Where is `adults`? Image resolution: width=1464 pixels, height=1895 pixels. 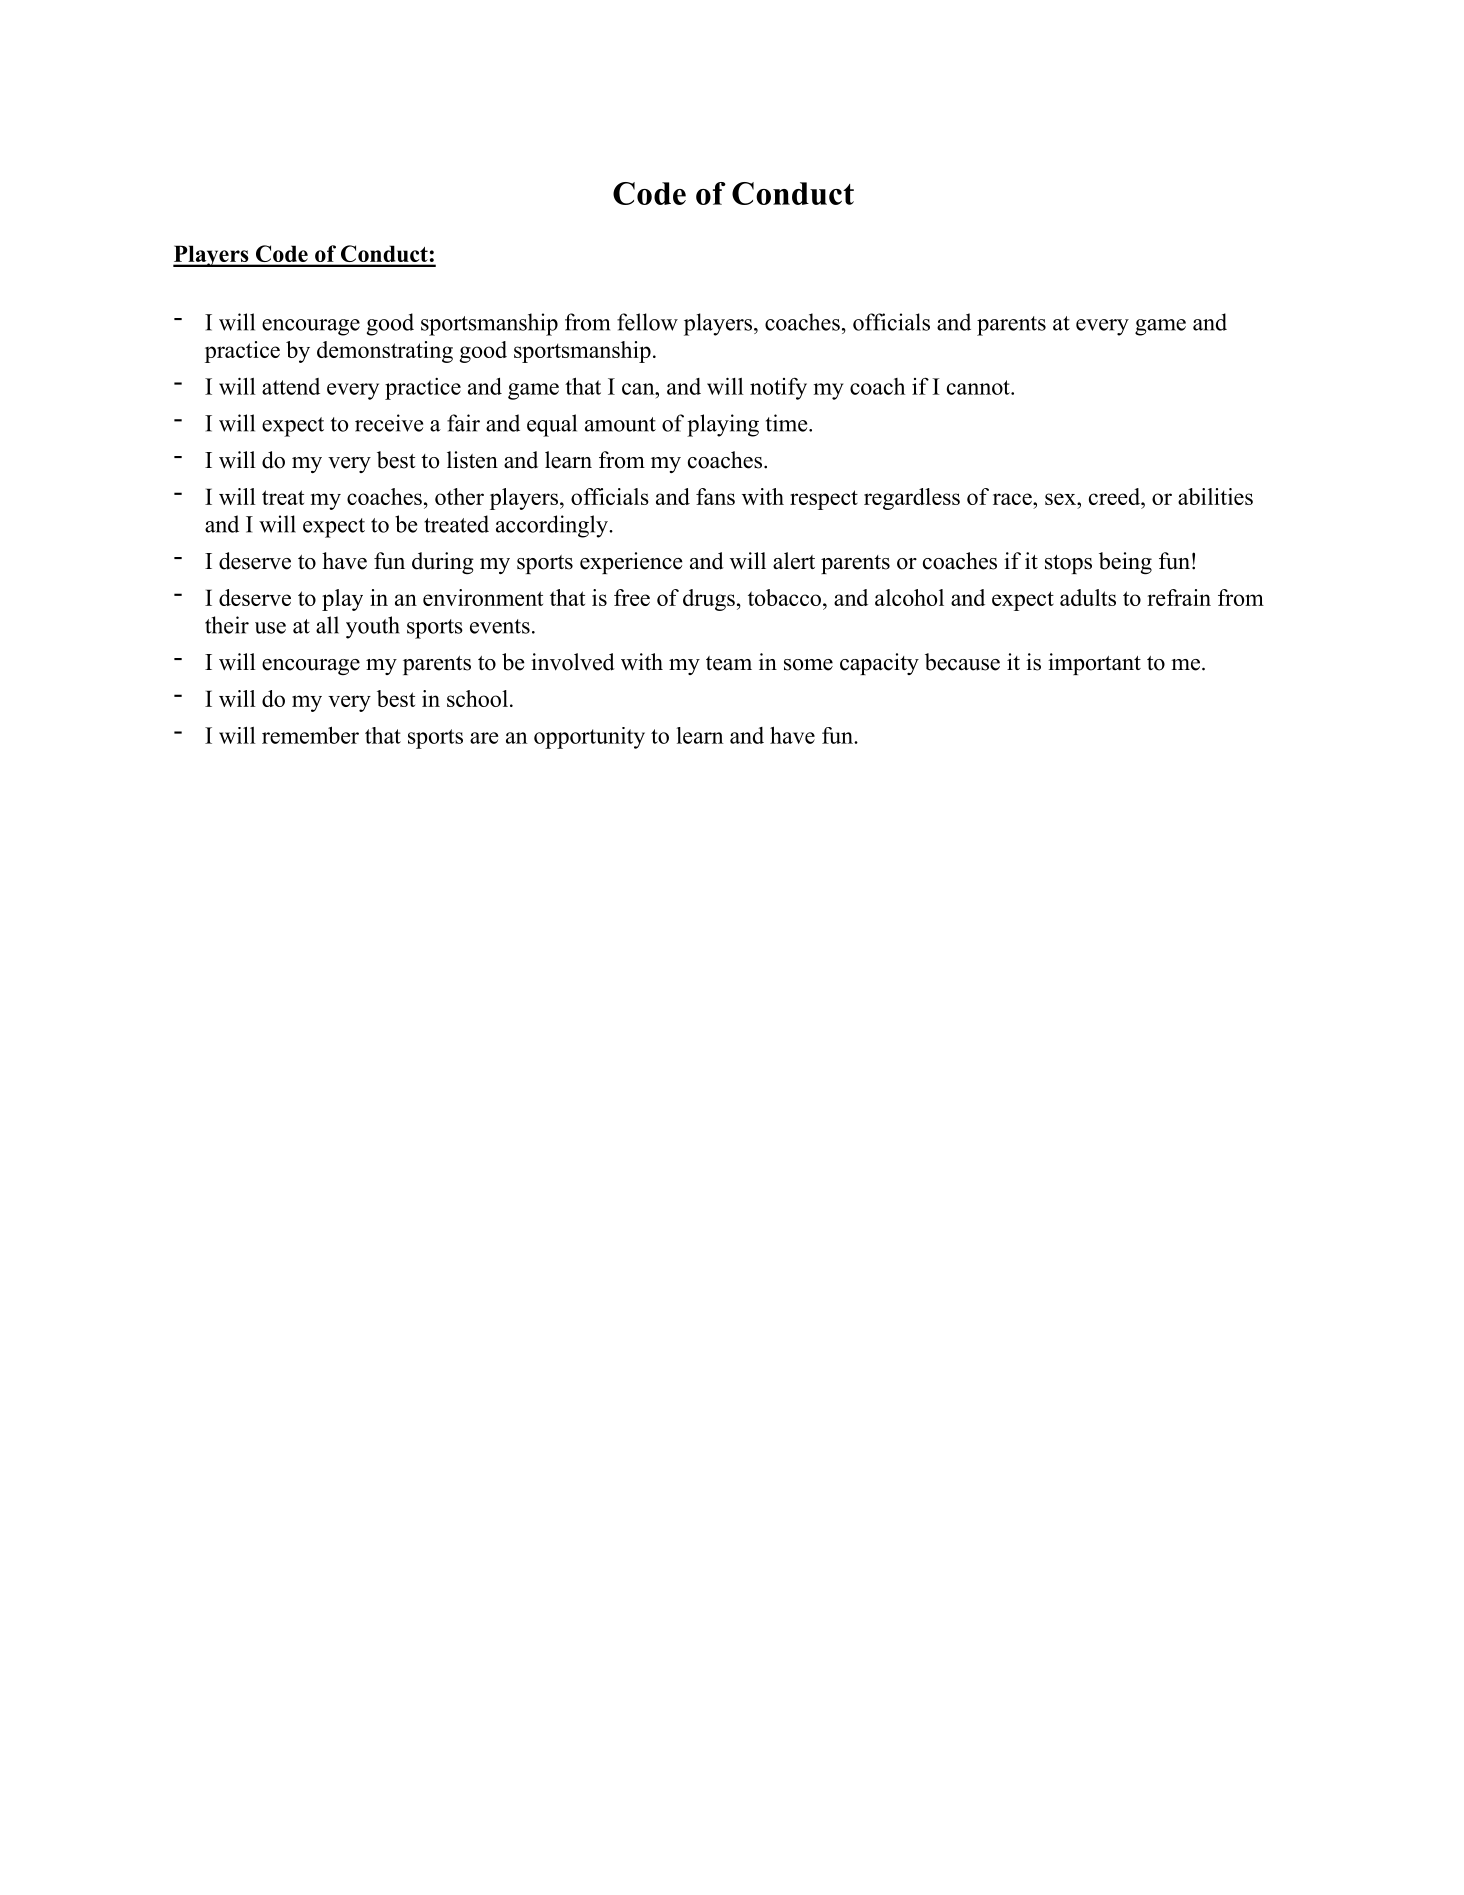 adults is located at coordinates (1088, 597).
